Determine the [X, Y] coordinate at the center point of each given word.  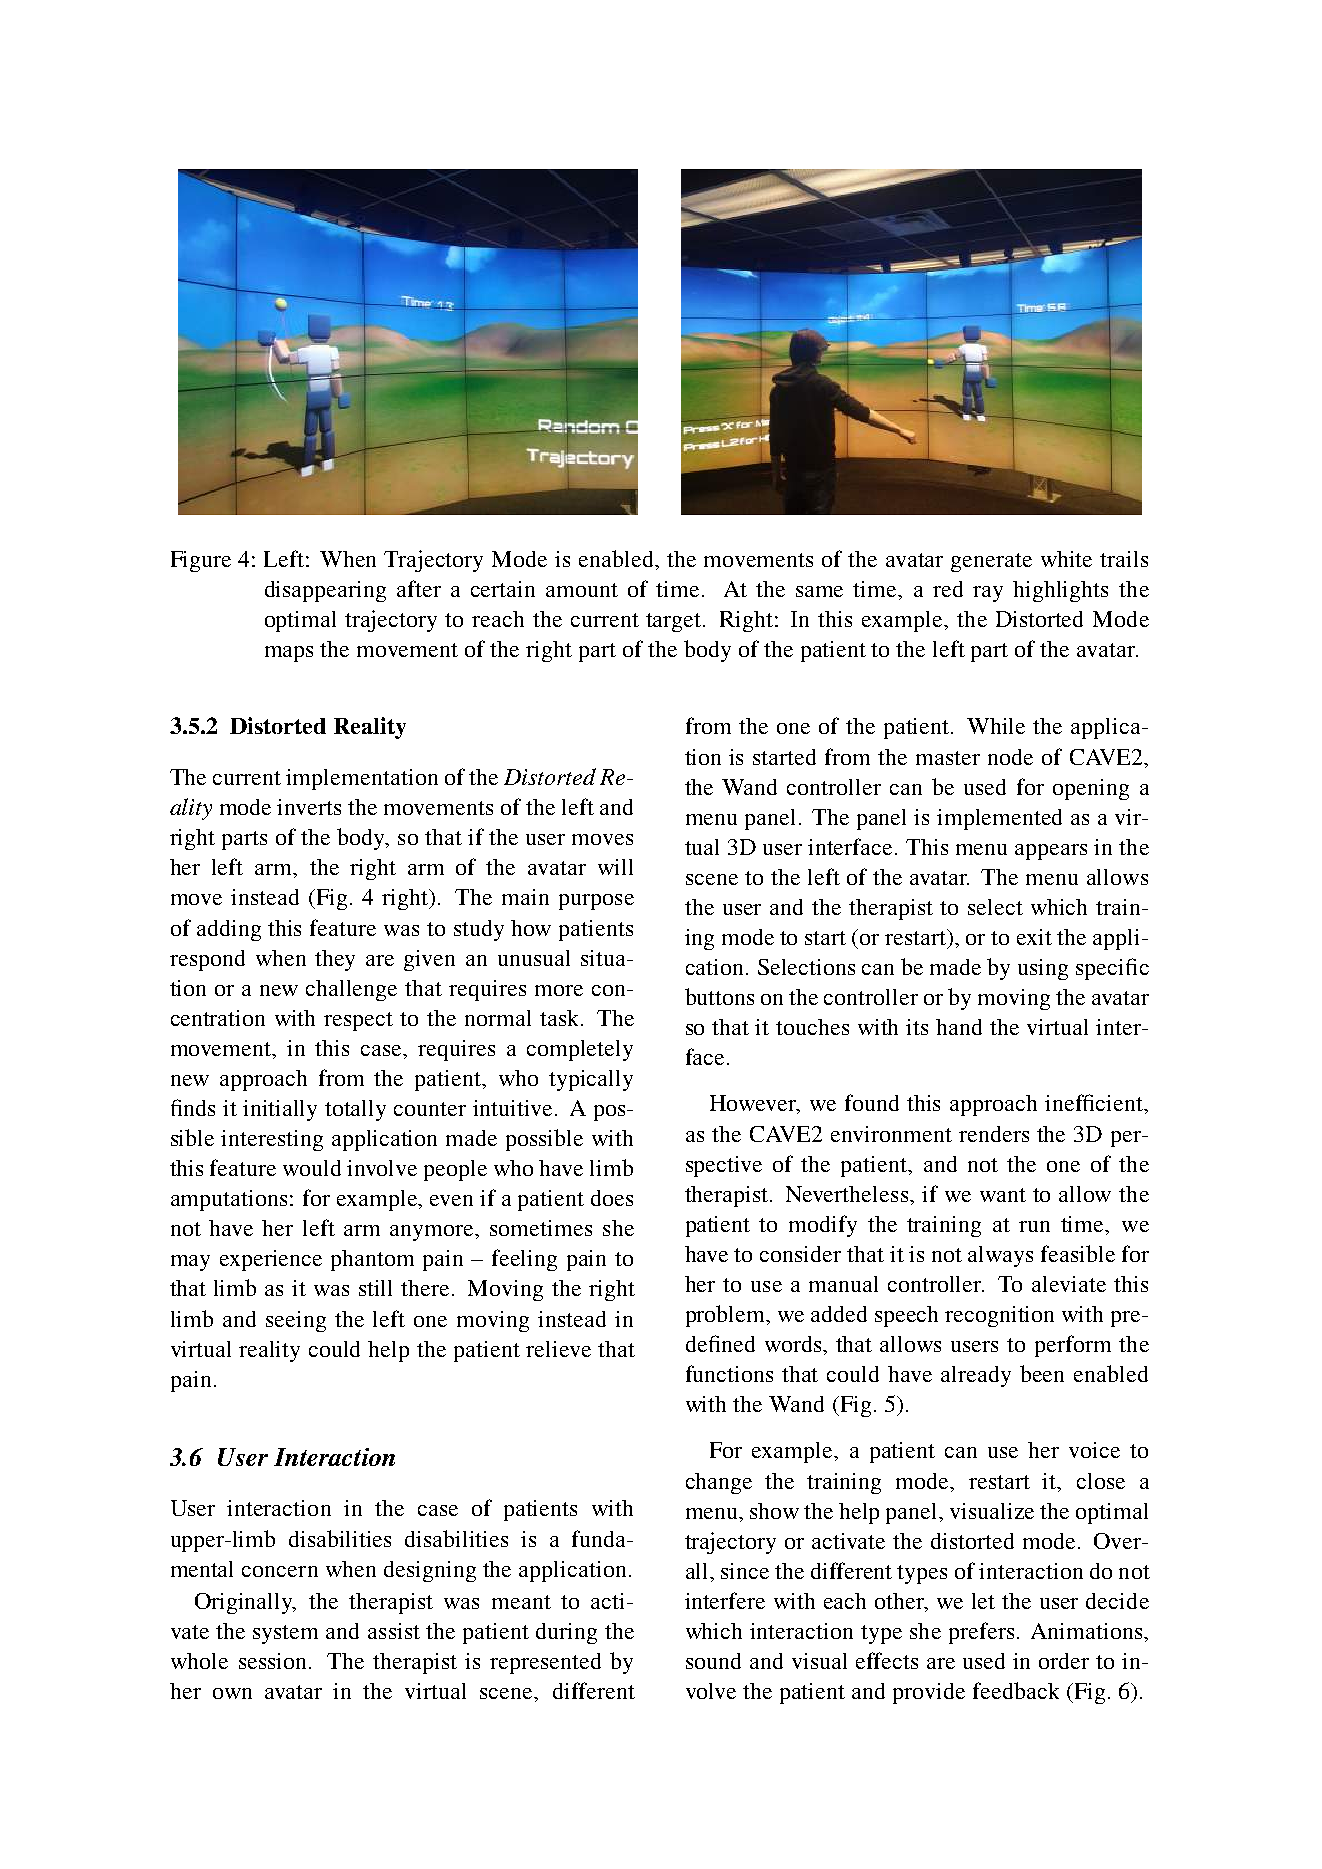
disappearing [325, 591]
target [675, 622]
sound [713, 1661]
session [274, 1661]
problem [727, 1316]
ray [988, 594]
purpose [596, 902]
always [1000, 1256]
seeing [296, 1321]
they [335, 960]
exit [1034, 937]
